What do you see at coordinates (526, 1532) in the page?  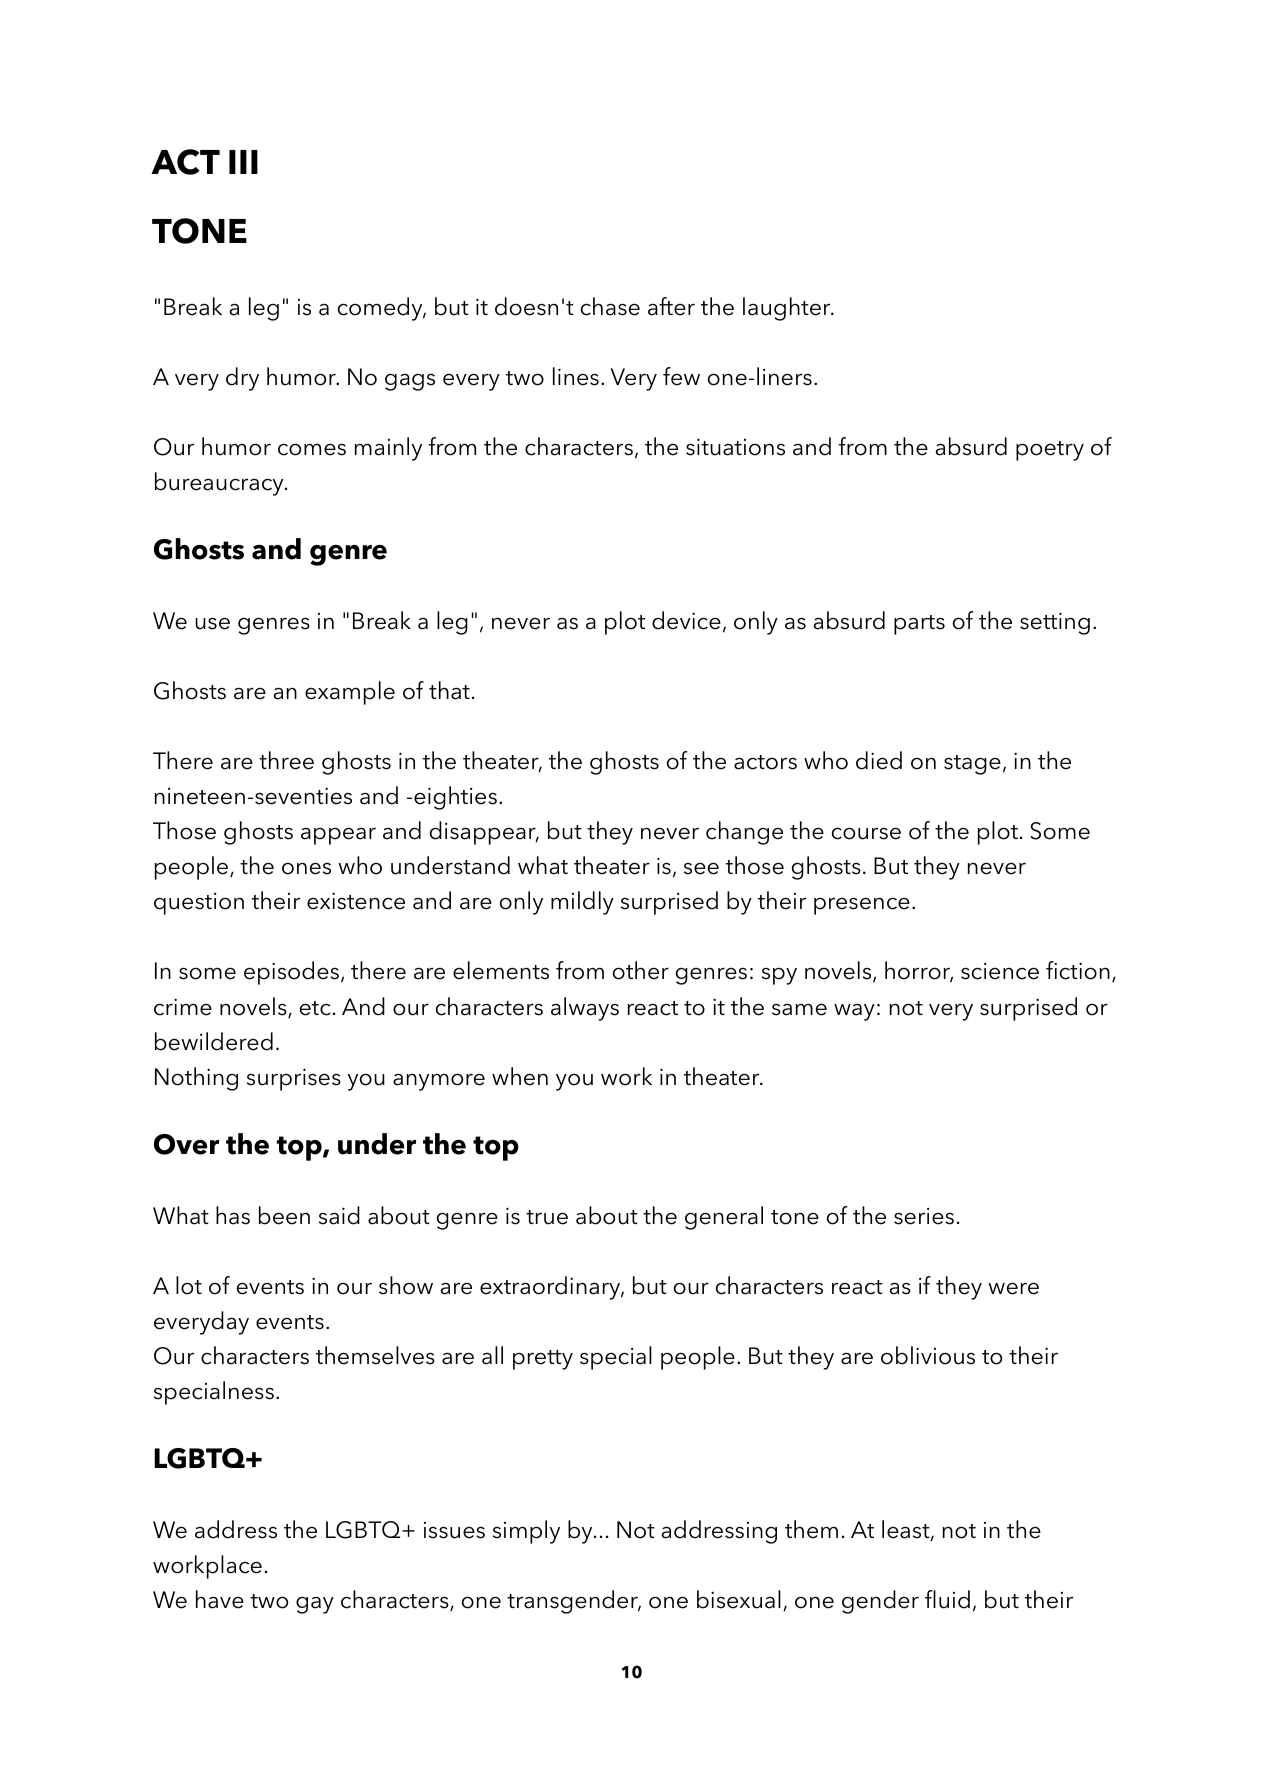 I see `simply` at bounding box center [526, 1532].
